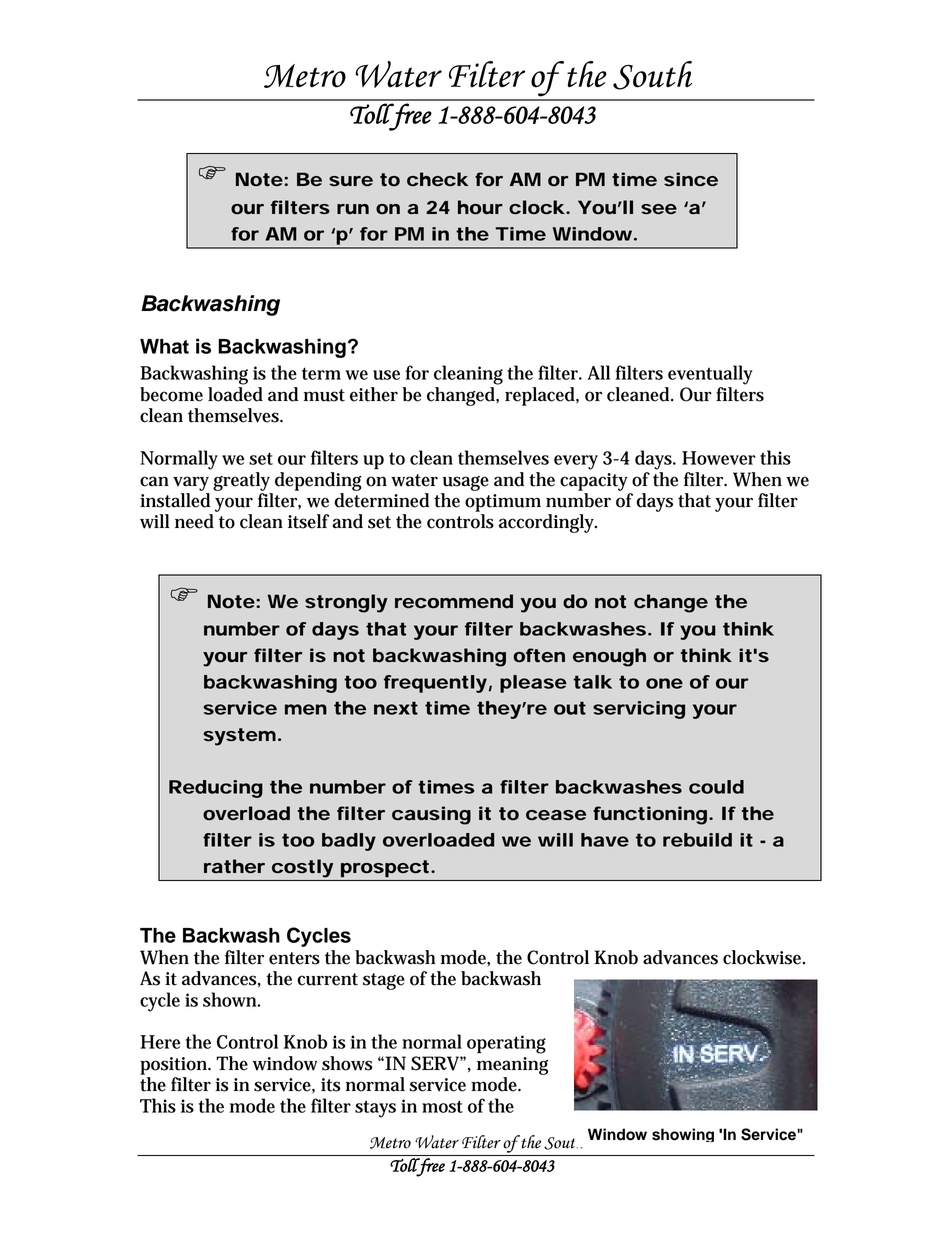 This screenshot has height=1233, width=952. Describe the element at coordinates (435, 684) in the screenshot. I see `frequently` at that location.
